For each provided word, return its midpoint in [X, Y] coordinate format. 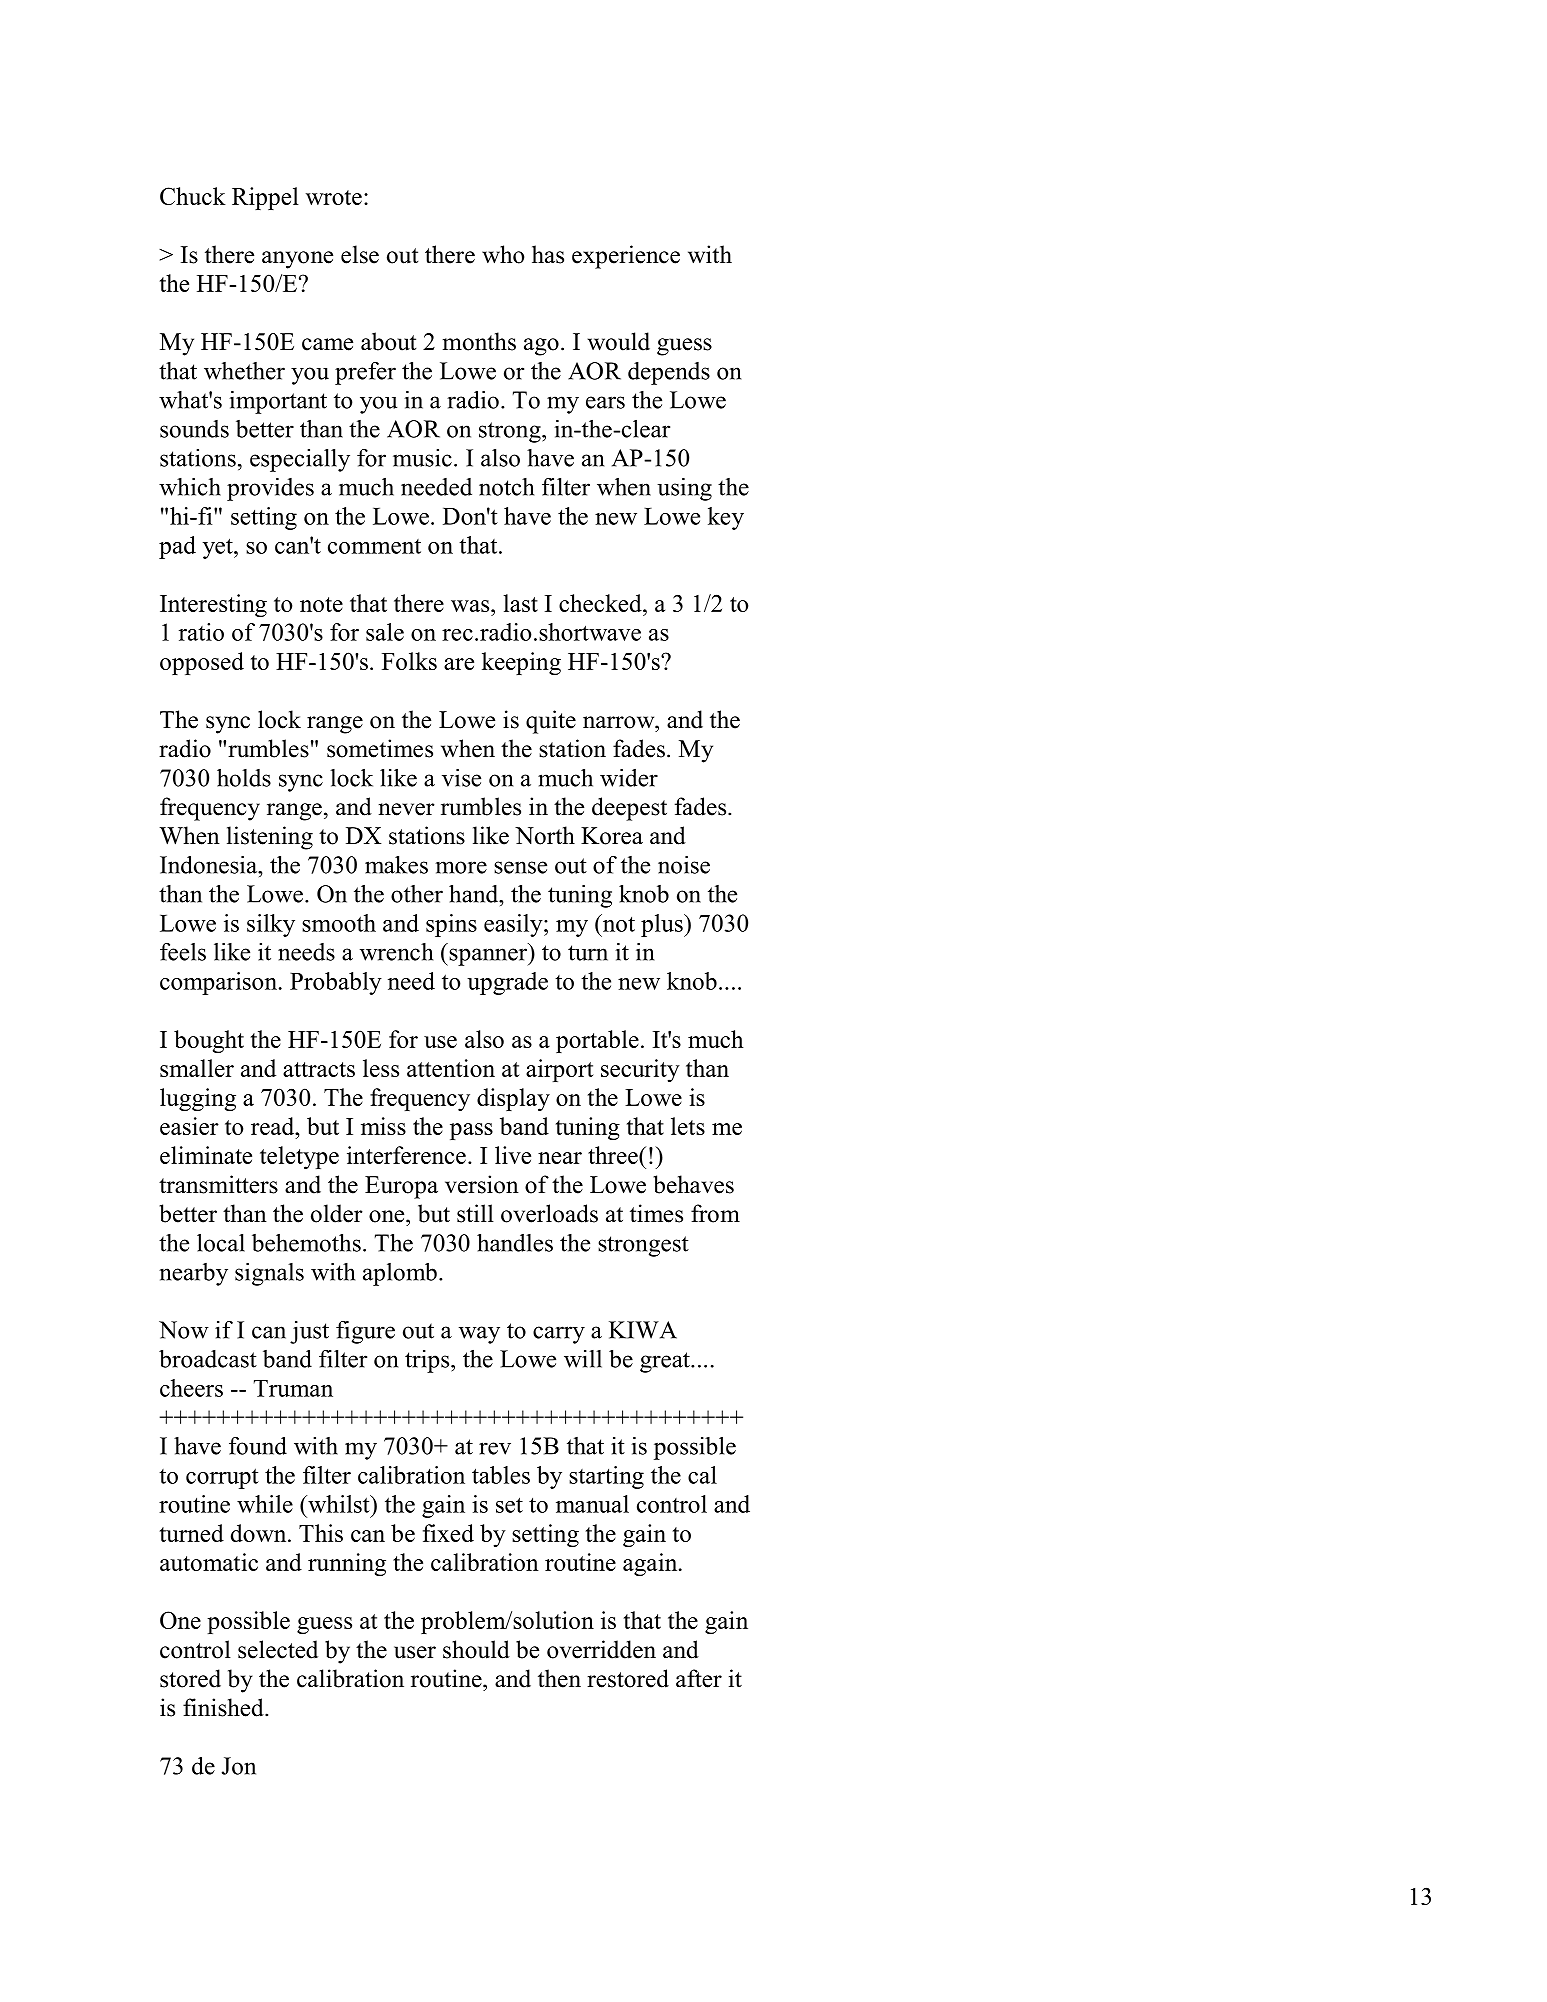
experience [626, 257]
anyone [297, 260]
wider [629, 778]
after [699, 1678]
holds [244, 778]
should [476, 1649]
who [503, 254]
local [221, 1243]
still [475, 1213]
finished [224, 1707]
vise [461, 778]
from [715, 1213]
